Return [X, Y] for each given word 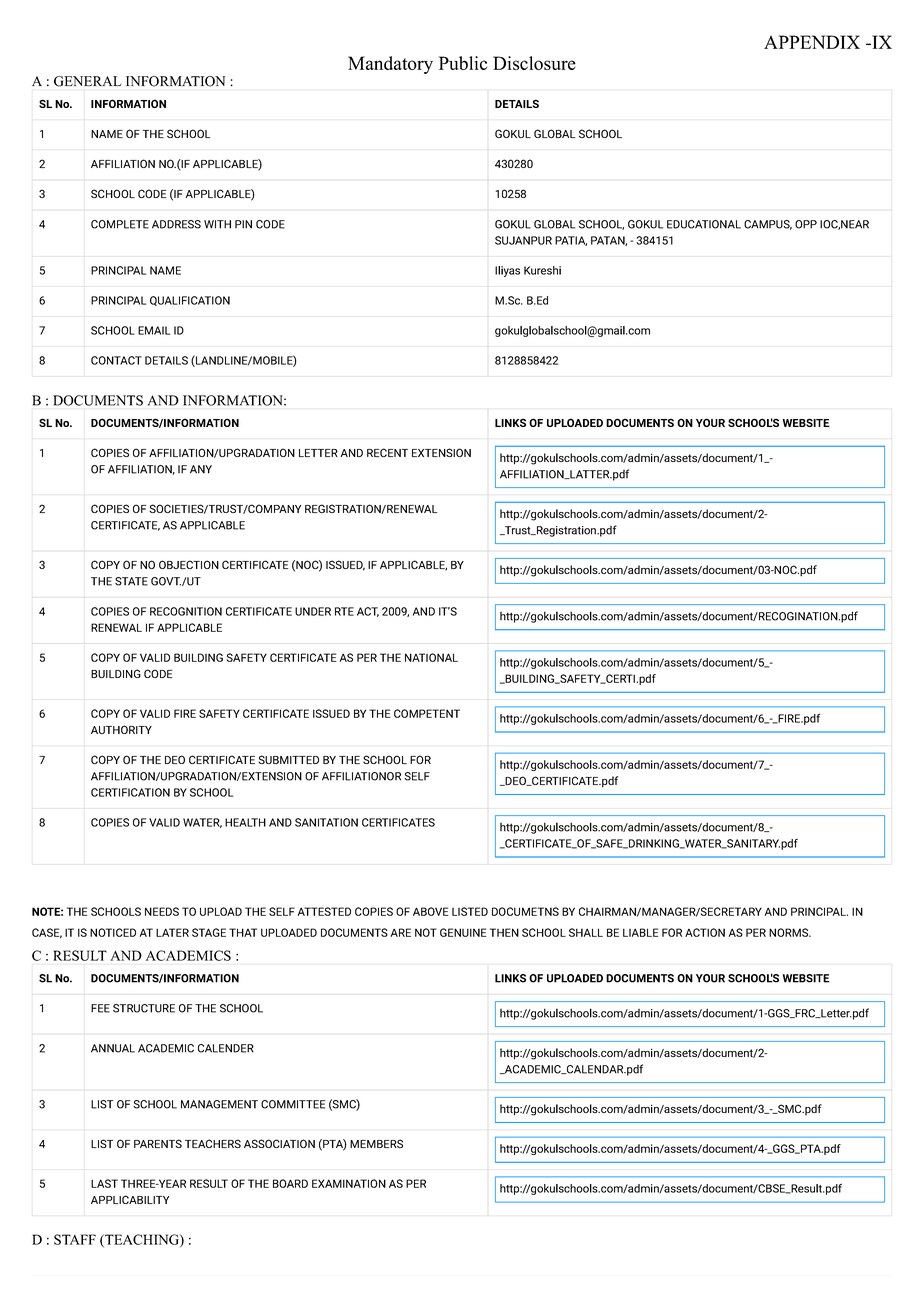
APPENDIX [812, 42]
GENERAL [87, 81]
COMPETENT [427, 713]
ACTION [705, 932]
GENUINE [463, 932]
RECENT [387, 452]
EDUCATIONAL [704, 224]
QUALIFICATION [190, 301]
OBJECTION [189, 564]
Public [463, 63]
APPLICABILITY [130, 1199]
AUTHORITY [121, 729]
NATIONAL [431, 657]
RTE [344, 611]
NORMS [789, 932]
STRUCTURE [144, 1008]
